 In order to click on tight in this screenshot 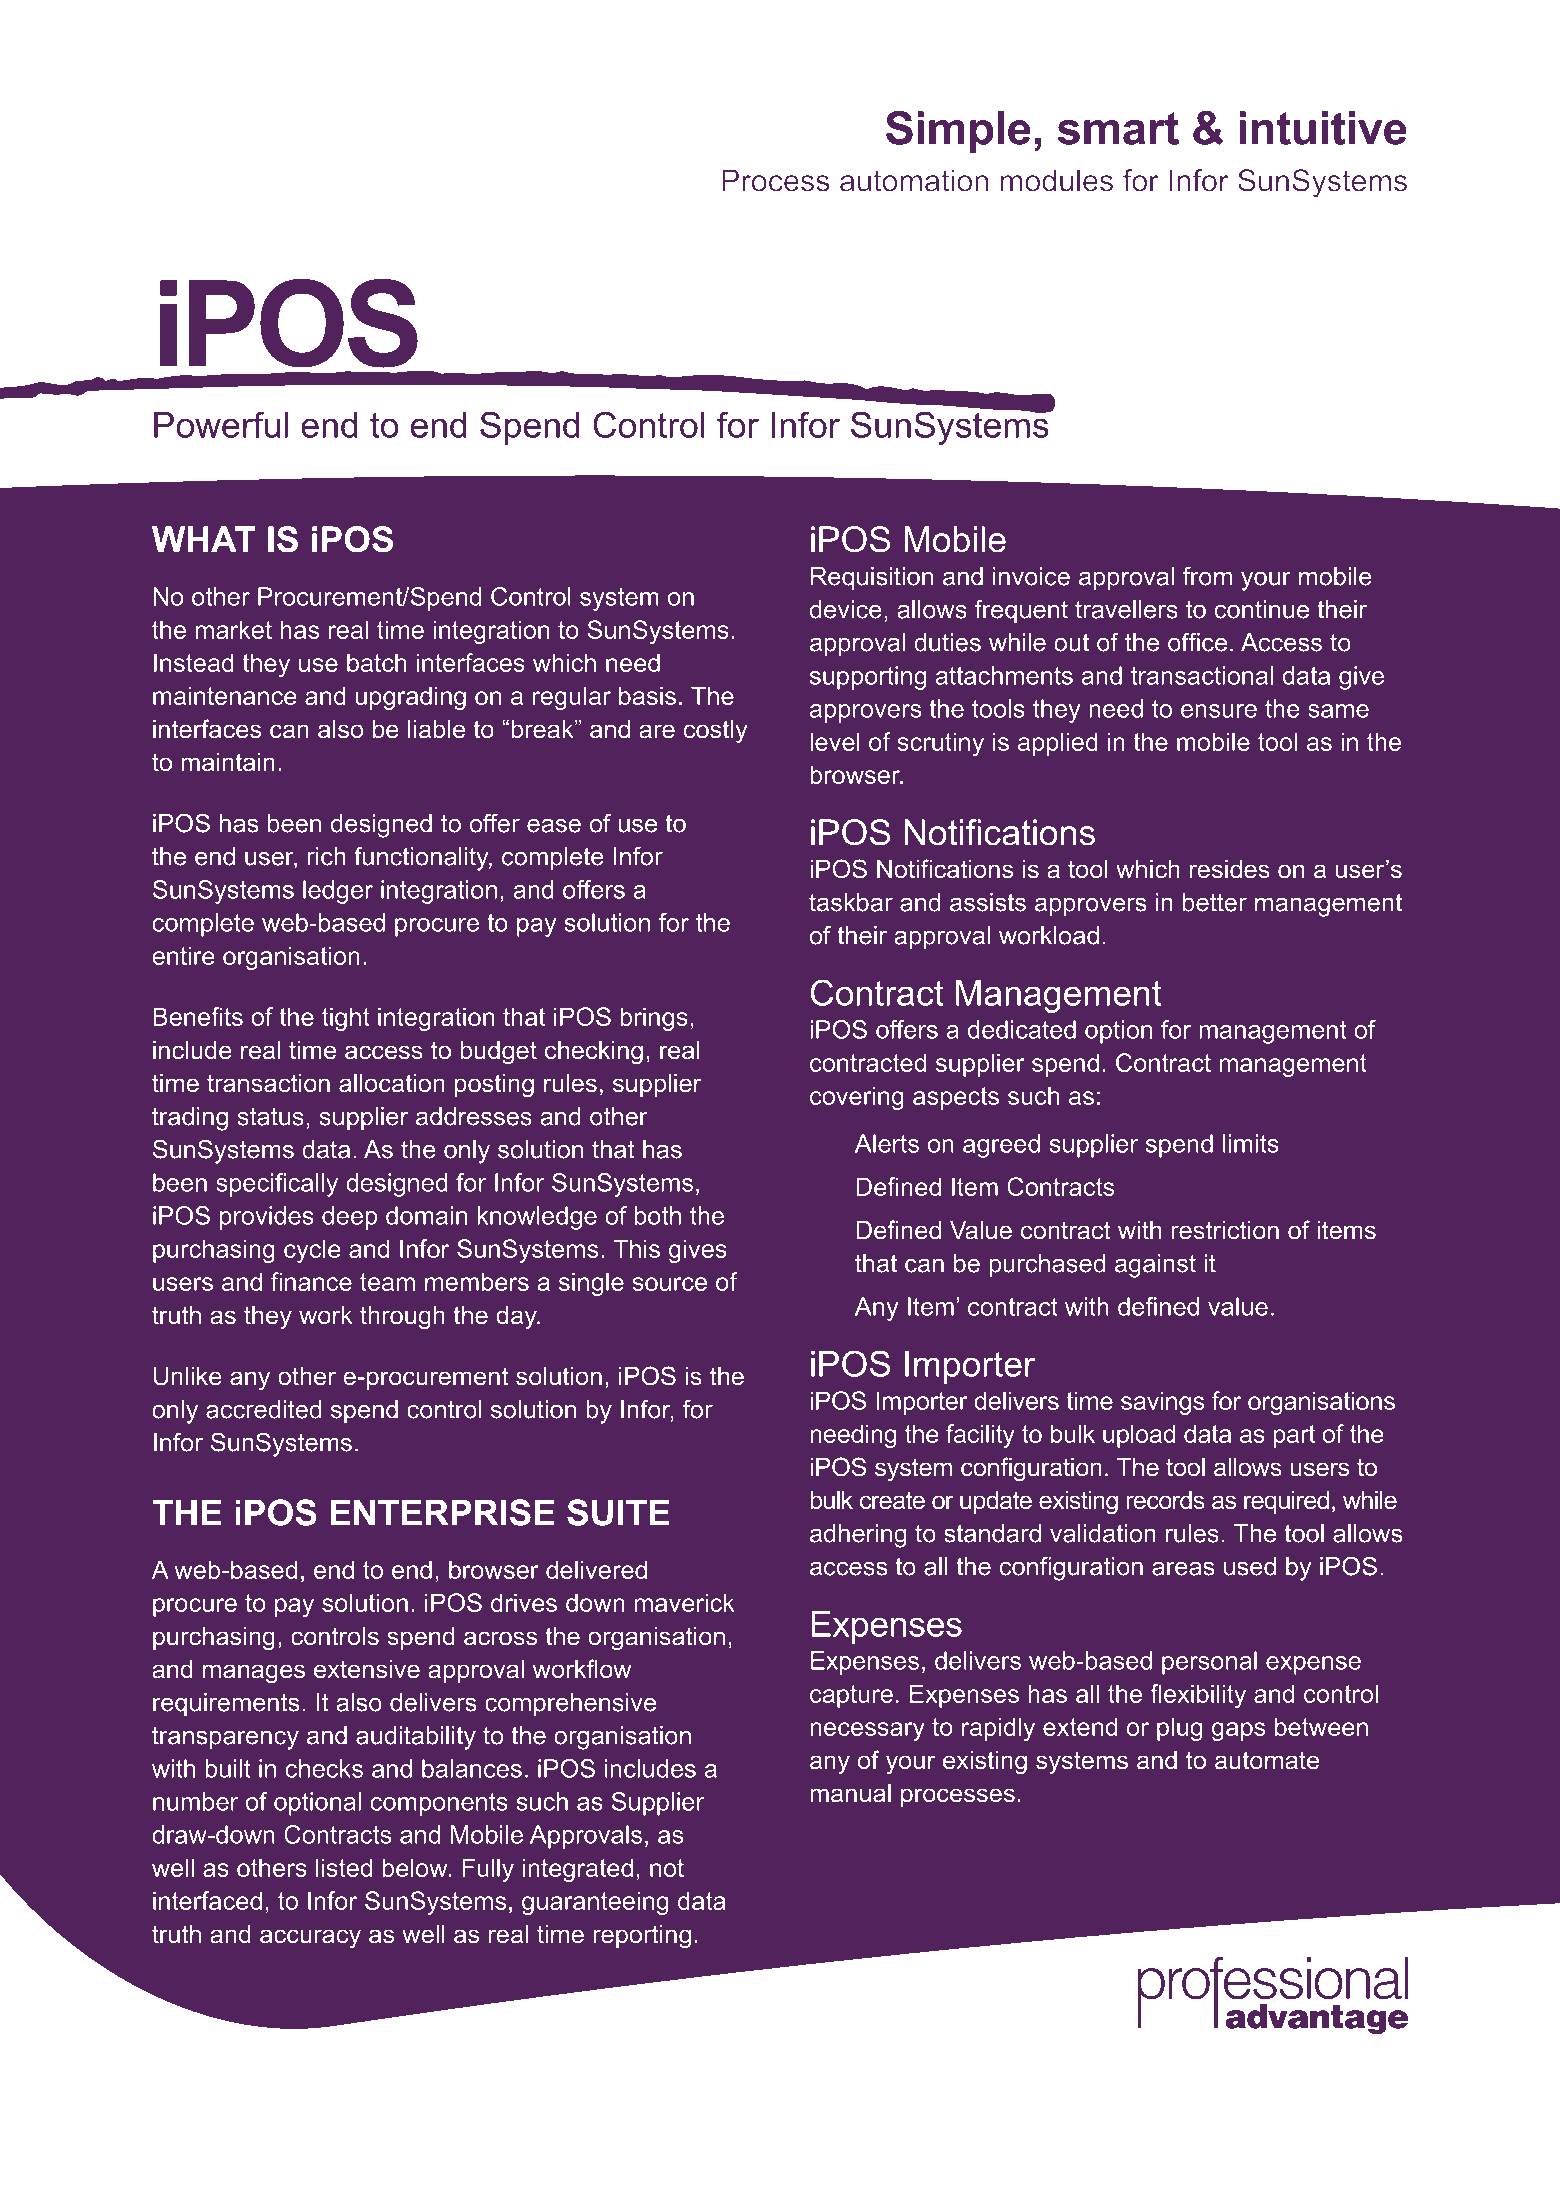, I will do `click(346, 1019)`.
